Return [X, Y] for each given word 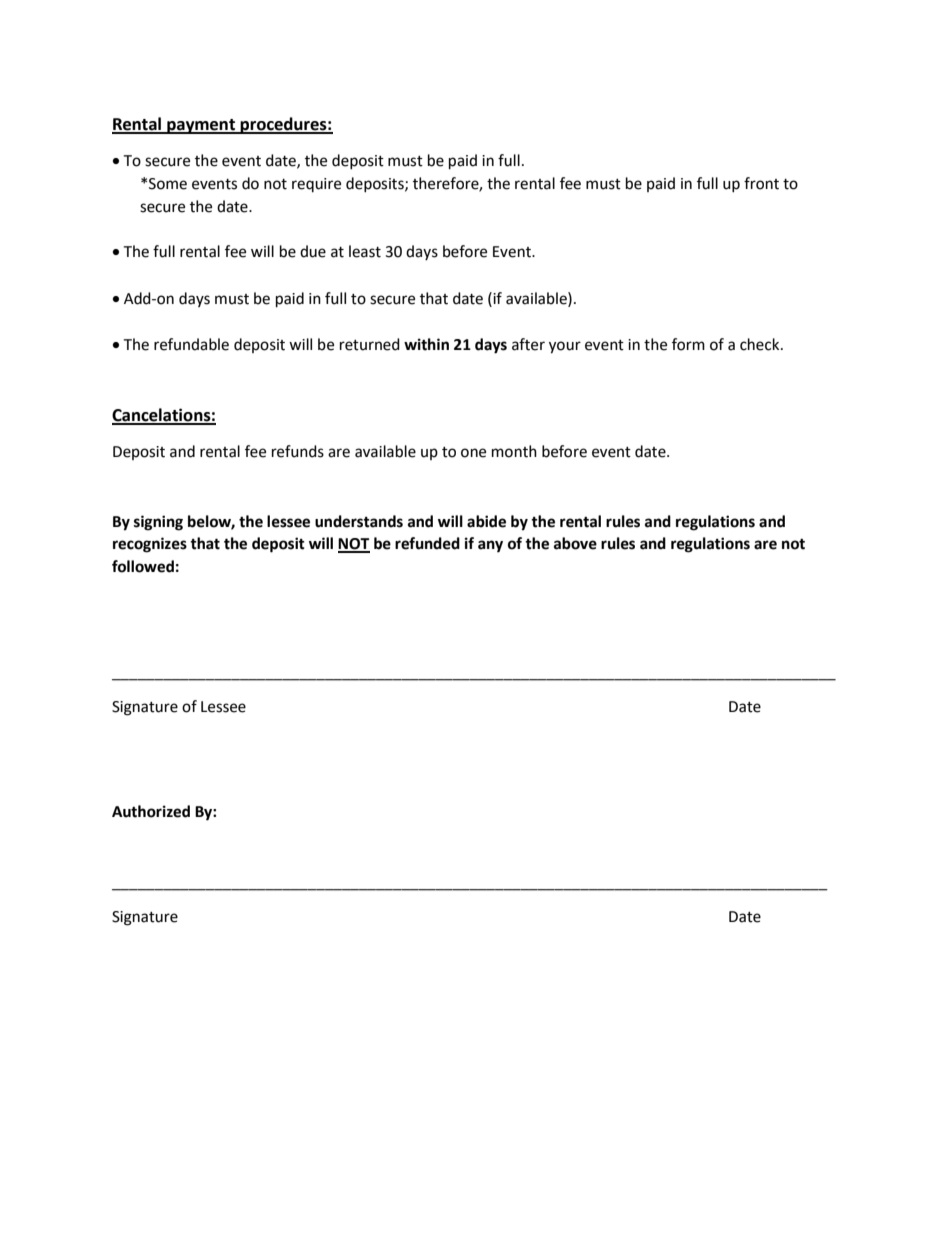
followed [143, 566]
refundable [191, 344]
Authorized [151, 811]
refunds [298, 451]
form [688, 344]
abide [486, 521]
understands [359, 521]
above [575, 543]
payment [201, 126]
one [473, 453]
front [761, 183]
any [490, 546]
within [426, 344]
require [316, 185]
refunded [427, 543]
